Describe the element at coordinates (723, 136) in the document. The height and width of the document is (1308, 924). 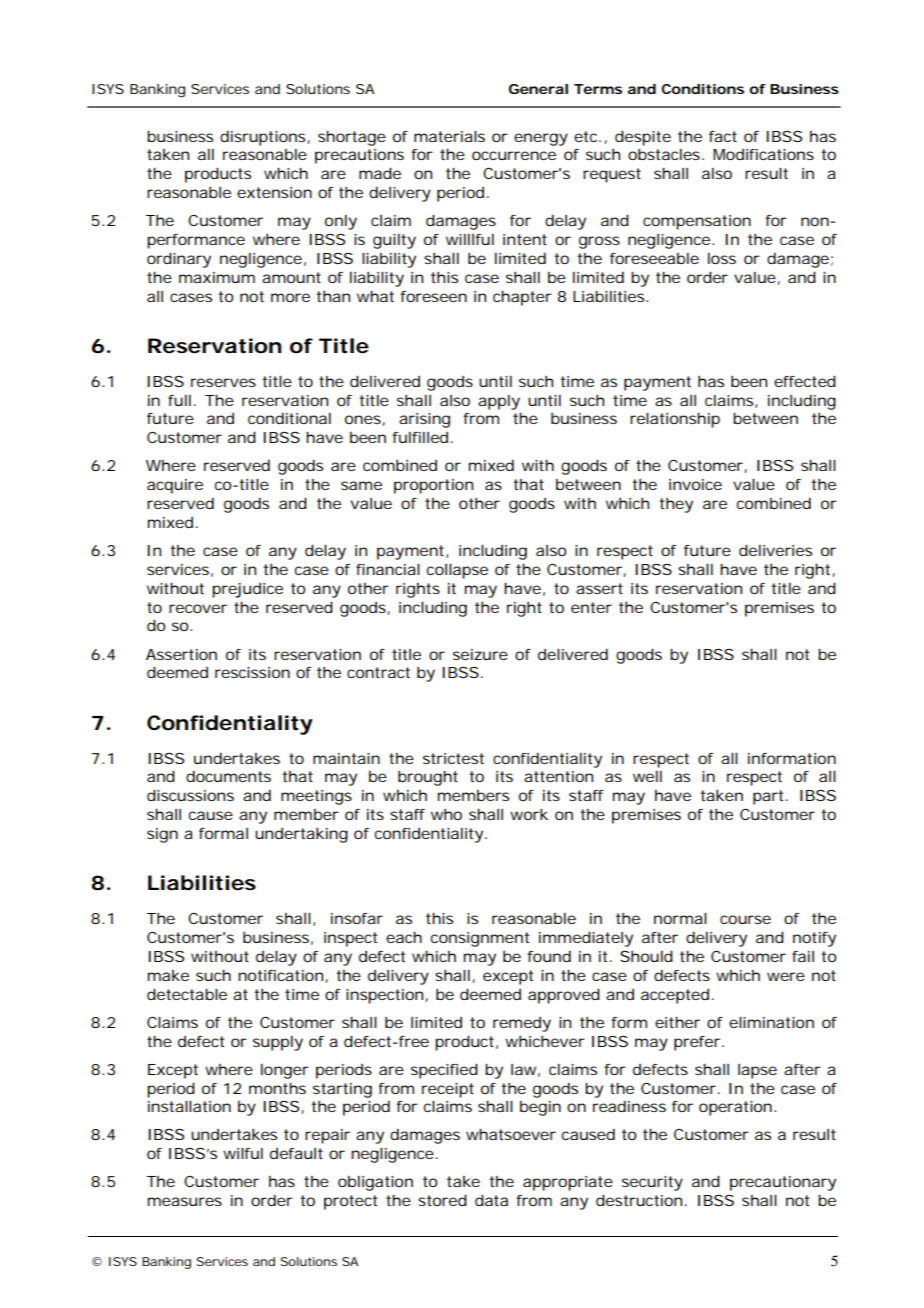
I see `fact` at that location.
